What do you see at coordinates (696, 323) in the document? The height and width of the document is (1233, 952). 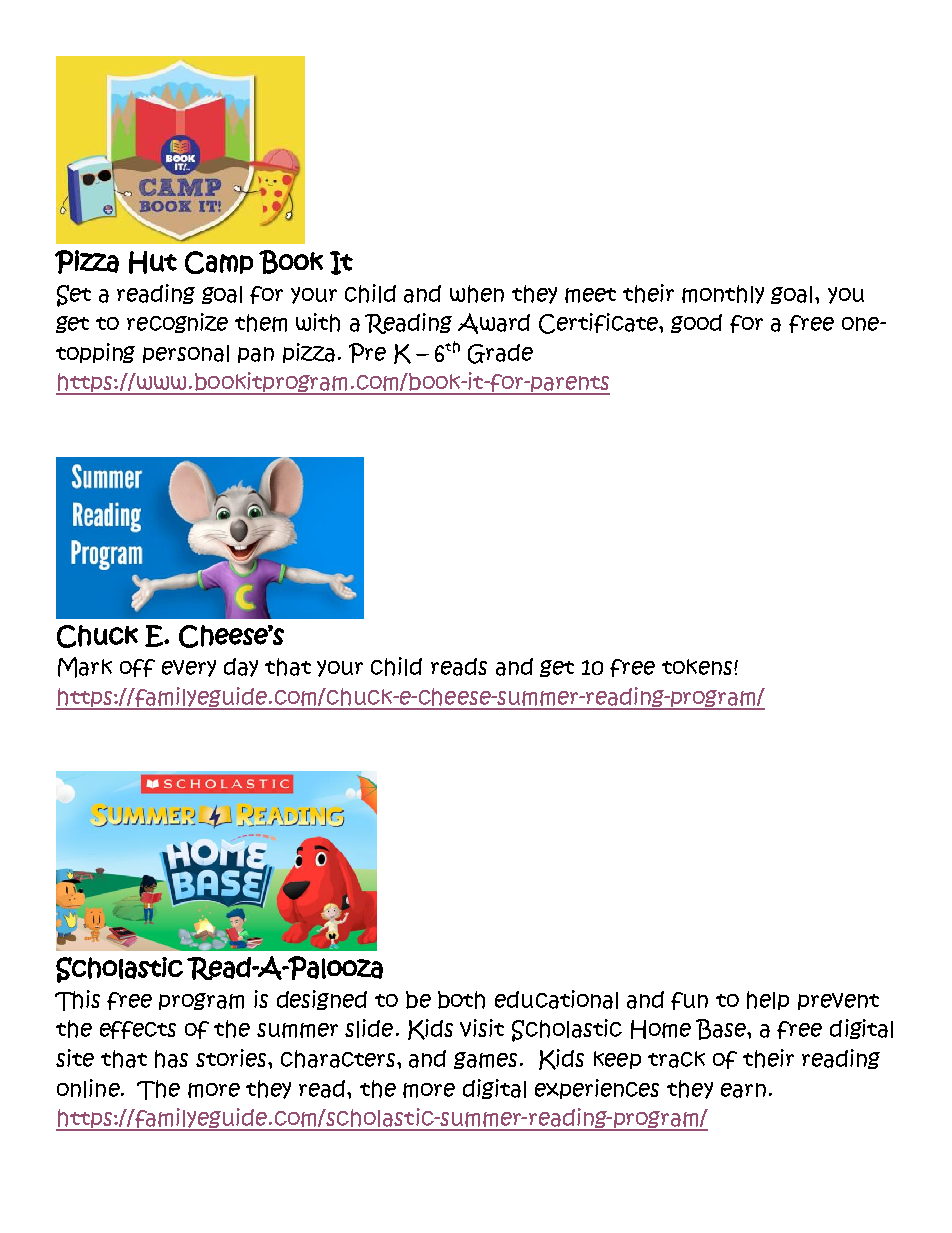 I see `good` at bounding box center [696, 323].
